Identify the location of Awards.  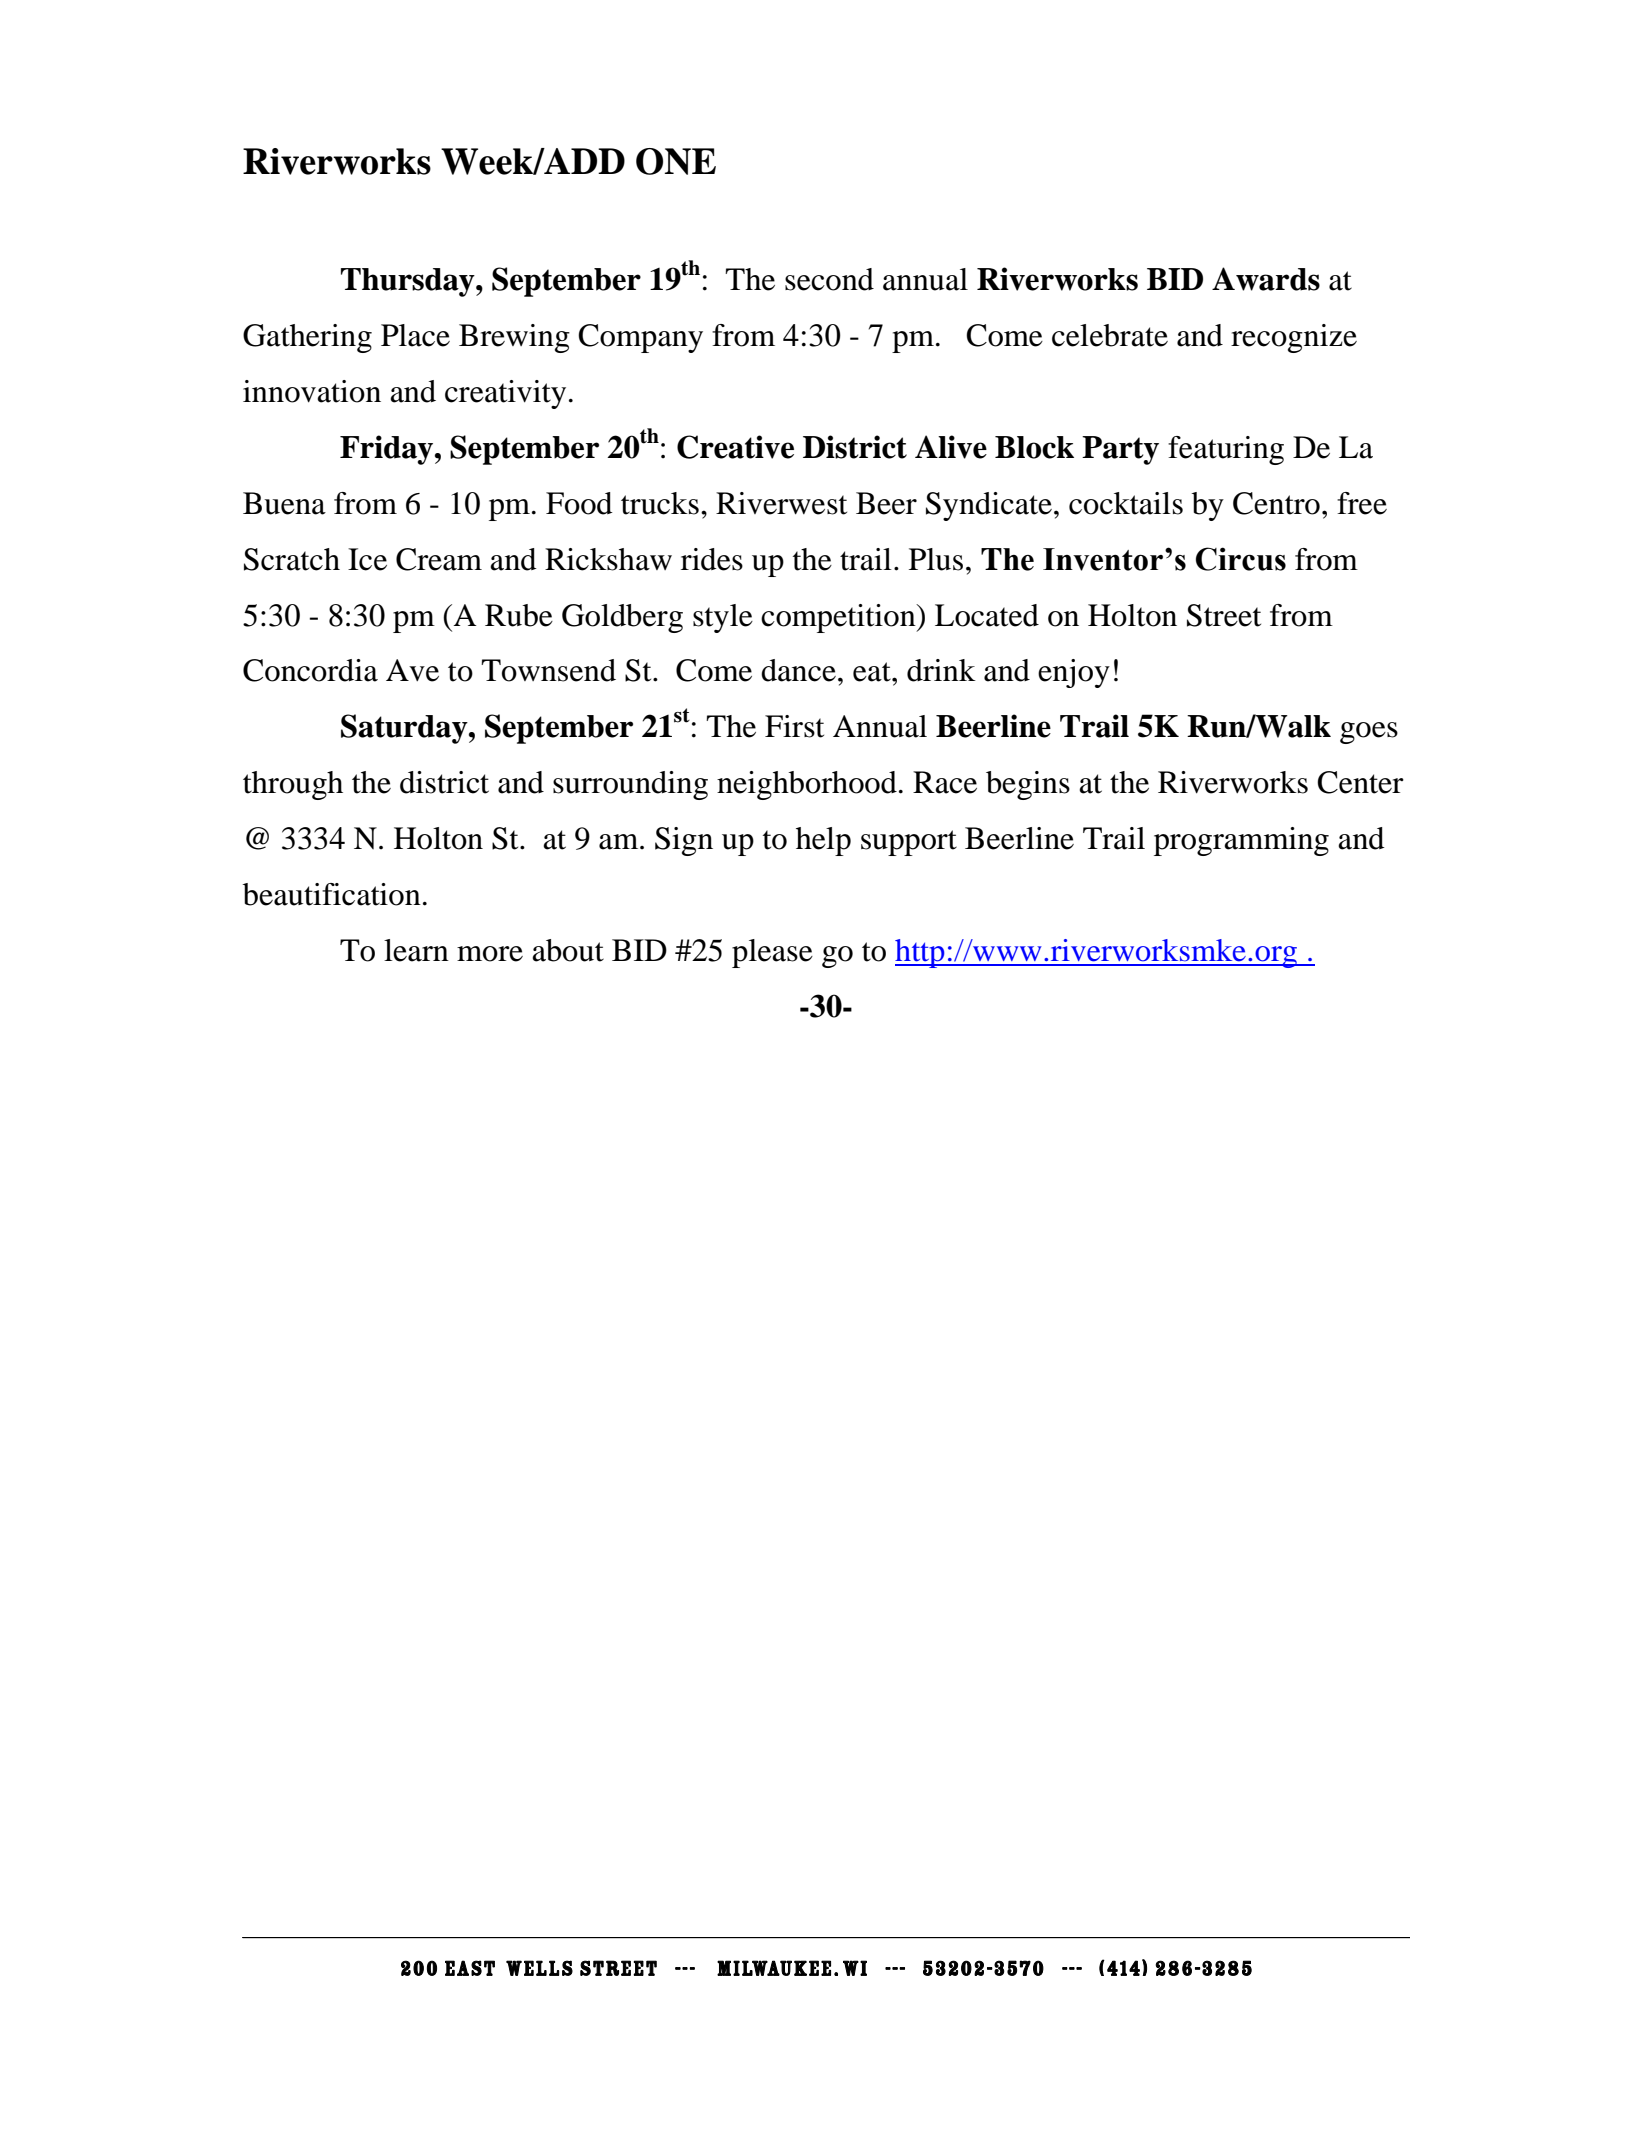
(1266, 279).
